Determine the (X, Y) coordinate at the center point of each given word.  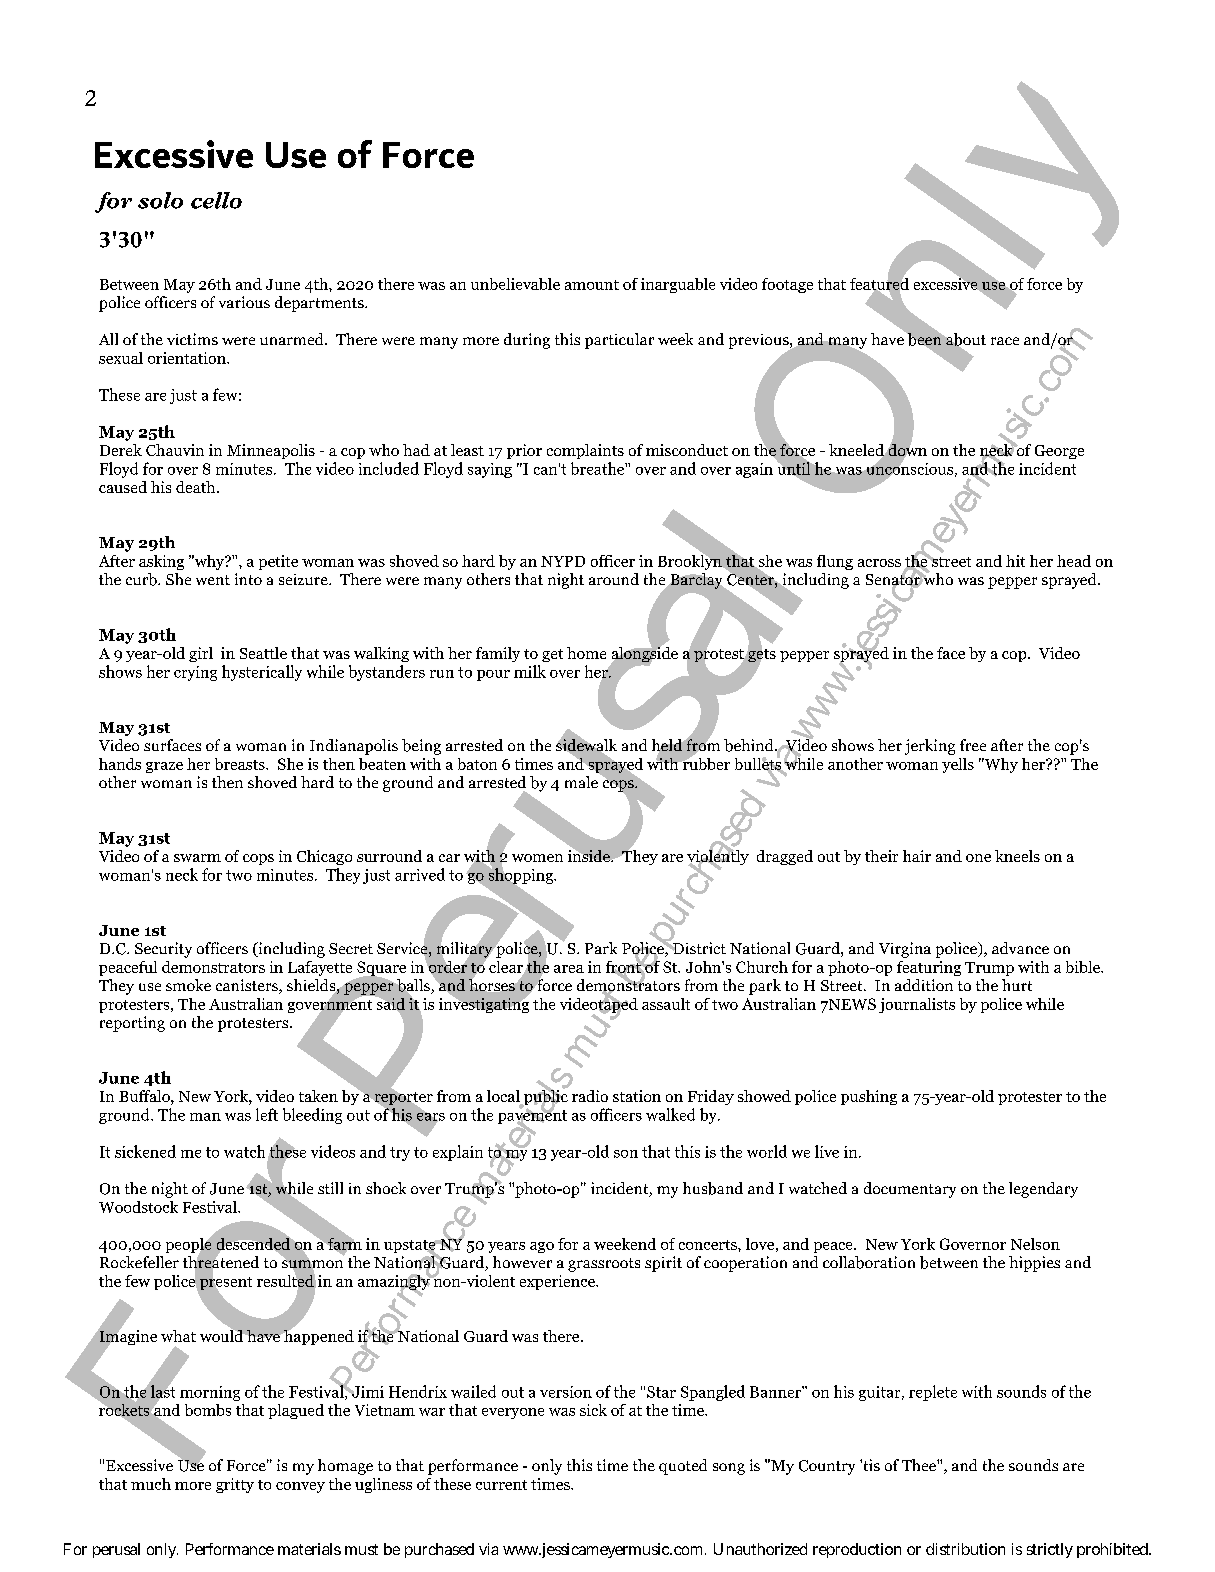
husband (713, 1188)
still (330, 1188)
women (537, 858)
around (614, 579)
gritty (235, 1485)
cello (216, 200)
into (248, 579)
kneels (1017, 856)
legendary (1043, 1190)
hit (1015, 561)
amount (592, 285)
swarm (197, 858)
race (1005, 341)
